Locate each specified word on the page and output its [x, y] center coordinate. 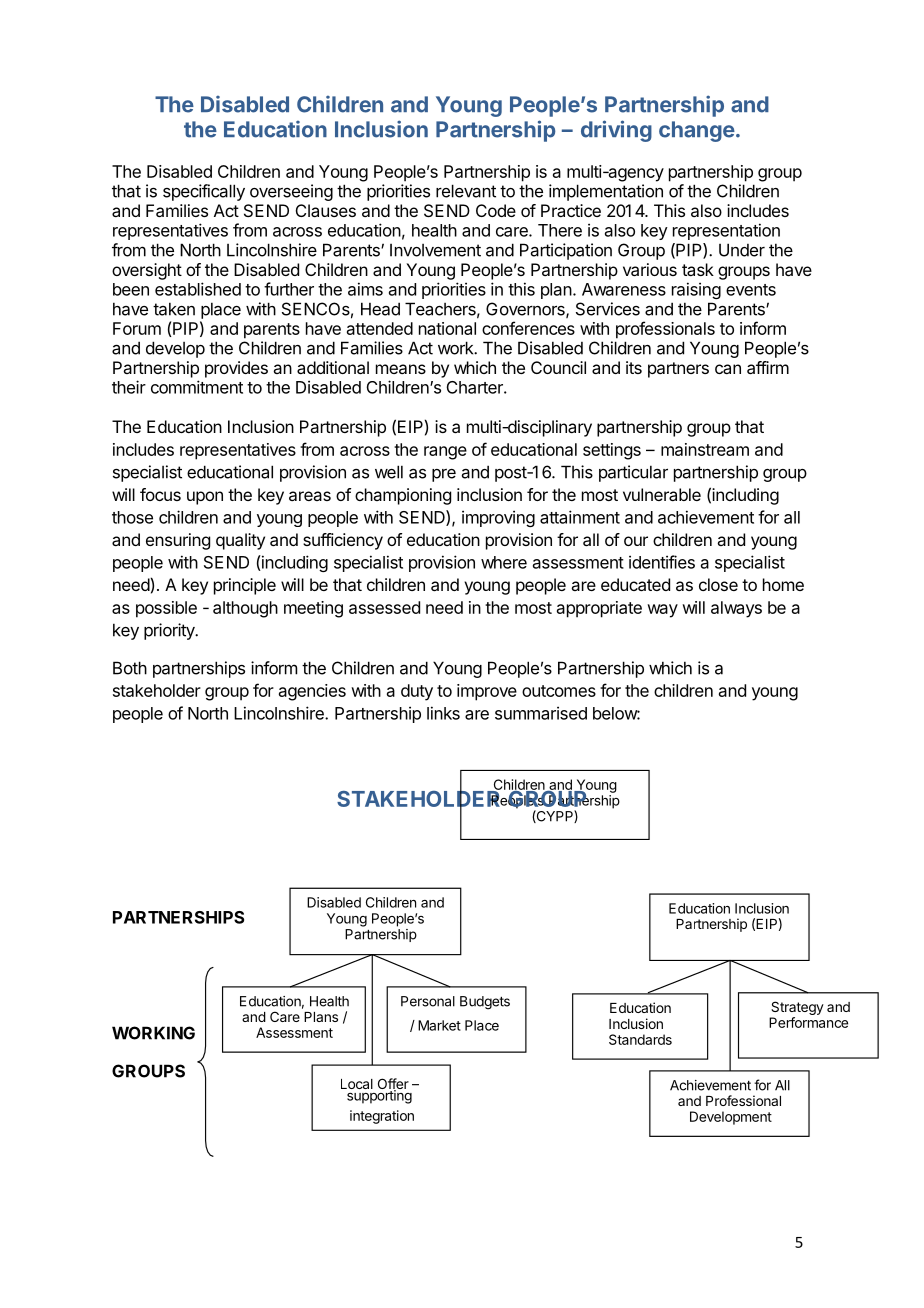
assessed [384, 607]
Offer [393, 1085]
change [697, 131]
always [736, 609]
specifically [204, 192]
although [245, 609]
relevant [466, 191]
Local [357, 1084]
